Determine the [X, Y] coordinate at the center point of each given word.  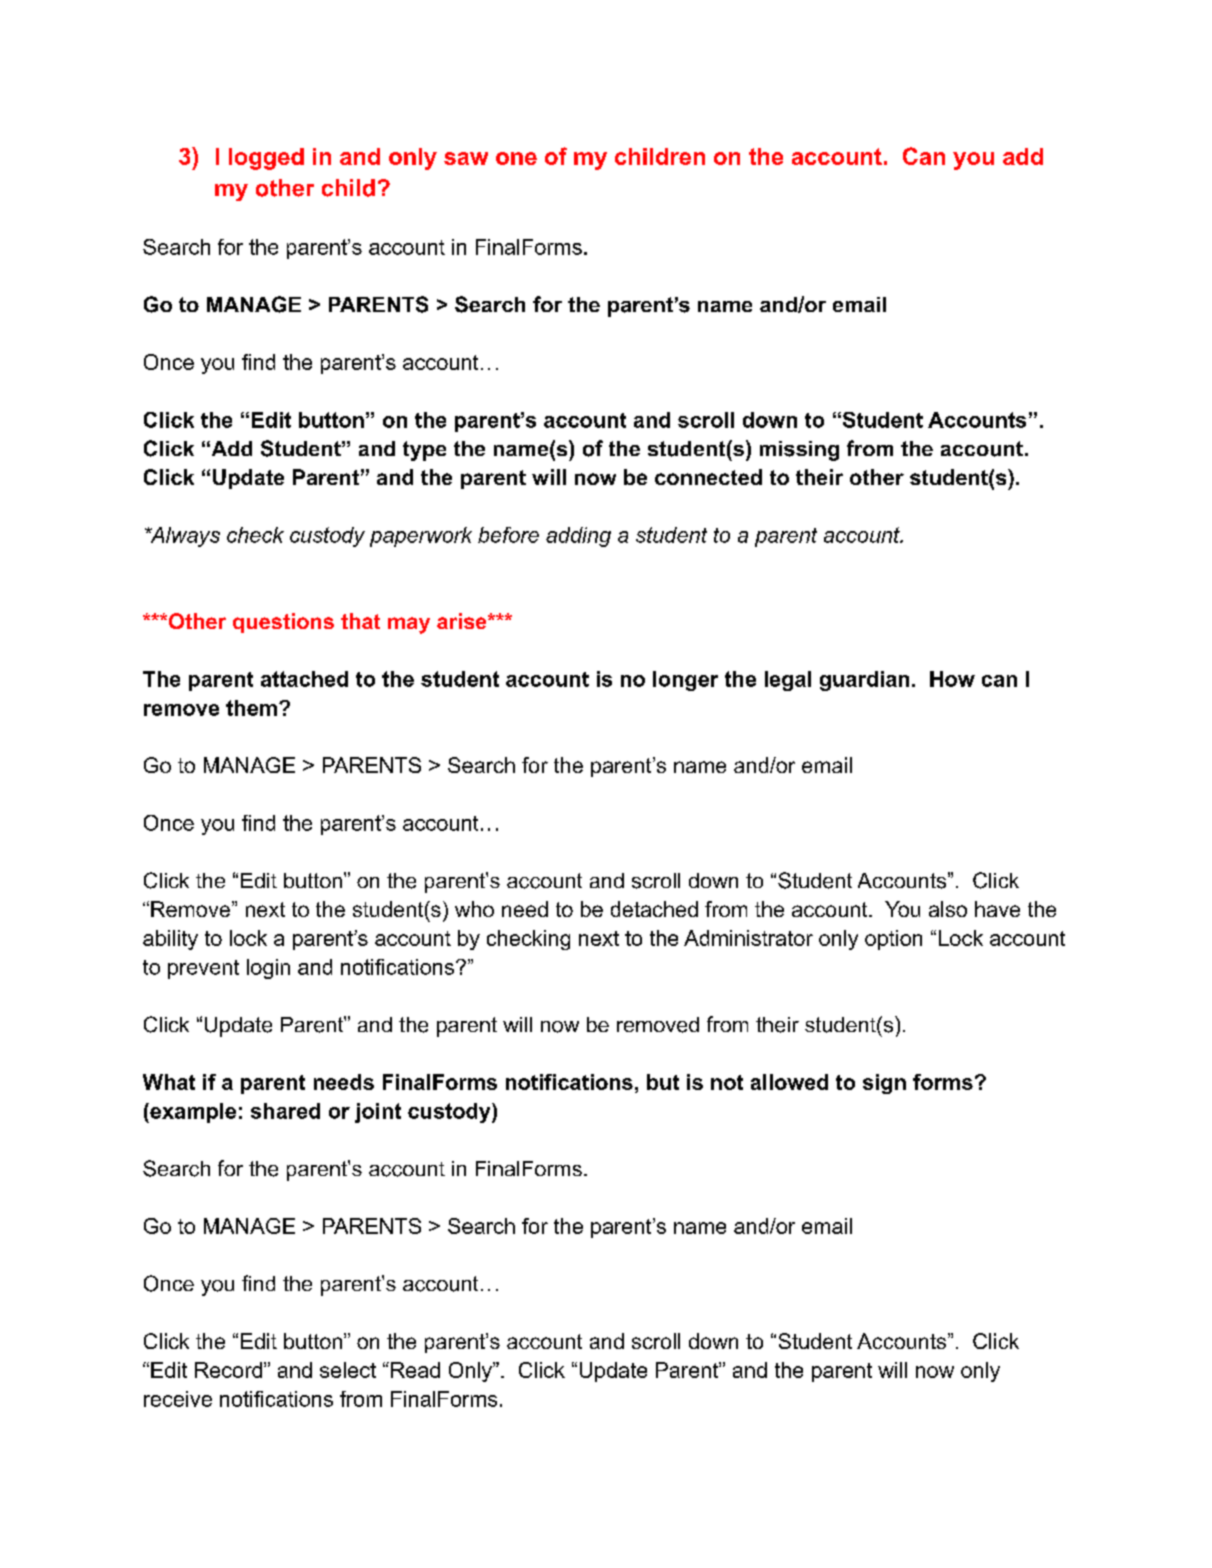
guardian [864, 681]
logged [266, 159]
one [516, 158]
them [251, 708]
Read [415, 1370]
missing [799, 451]
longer [685, 681]
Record [228, 1370]
